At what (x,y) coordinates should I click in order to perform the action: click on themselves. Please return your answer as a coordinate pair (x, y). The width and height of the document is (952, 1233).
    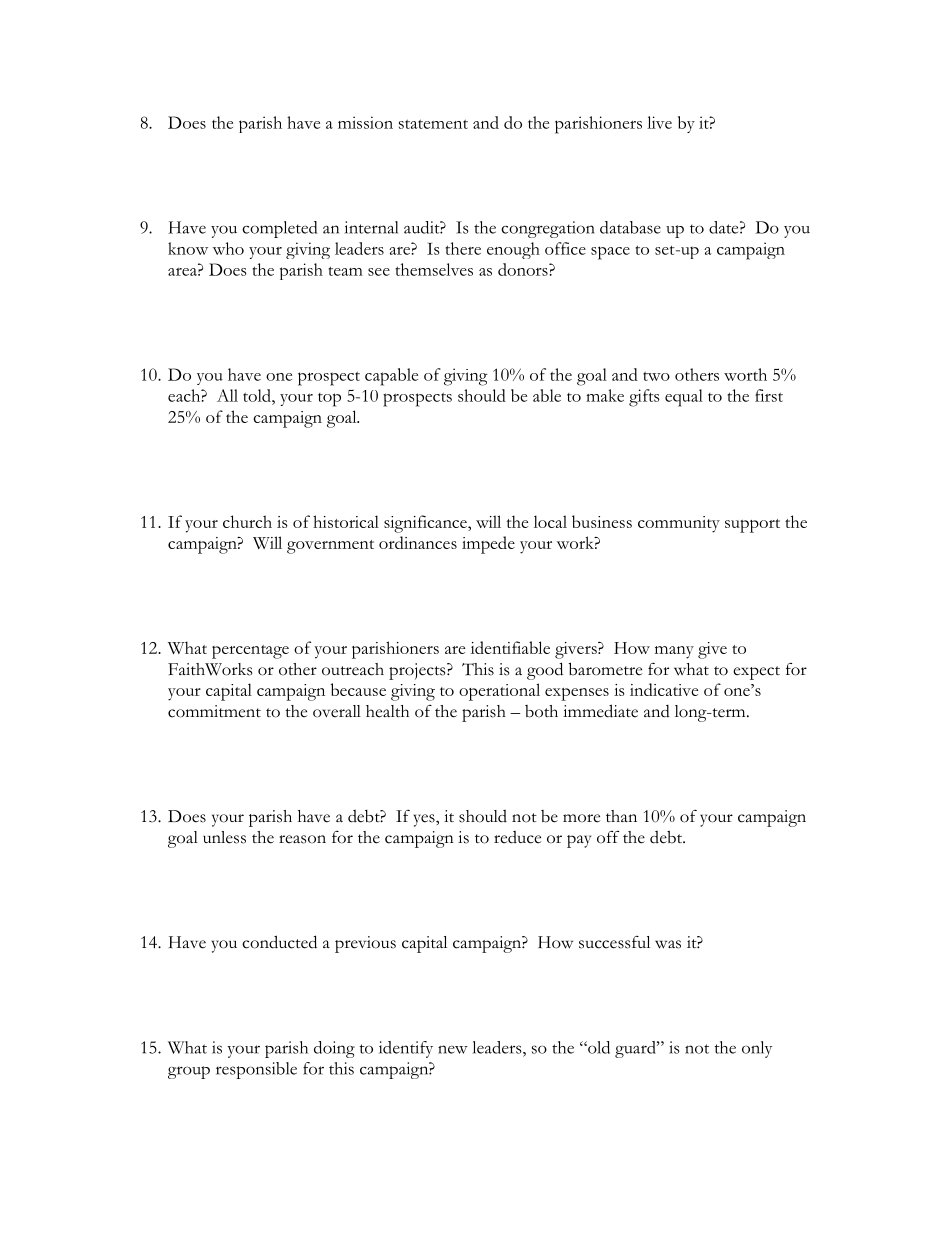
    Looking at the image, I should click on (434, 269).
